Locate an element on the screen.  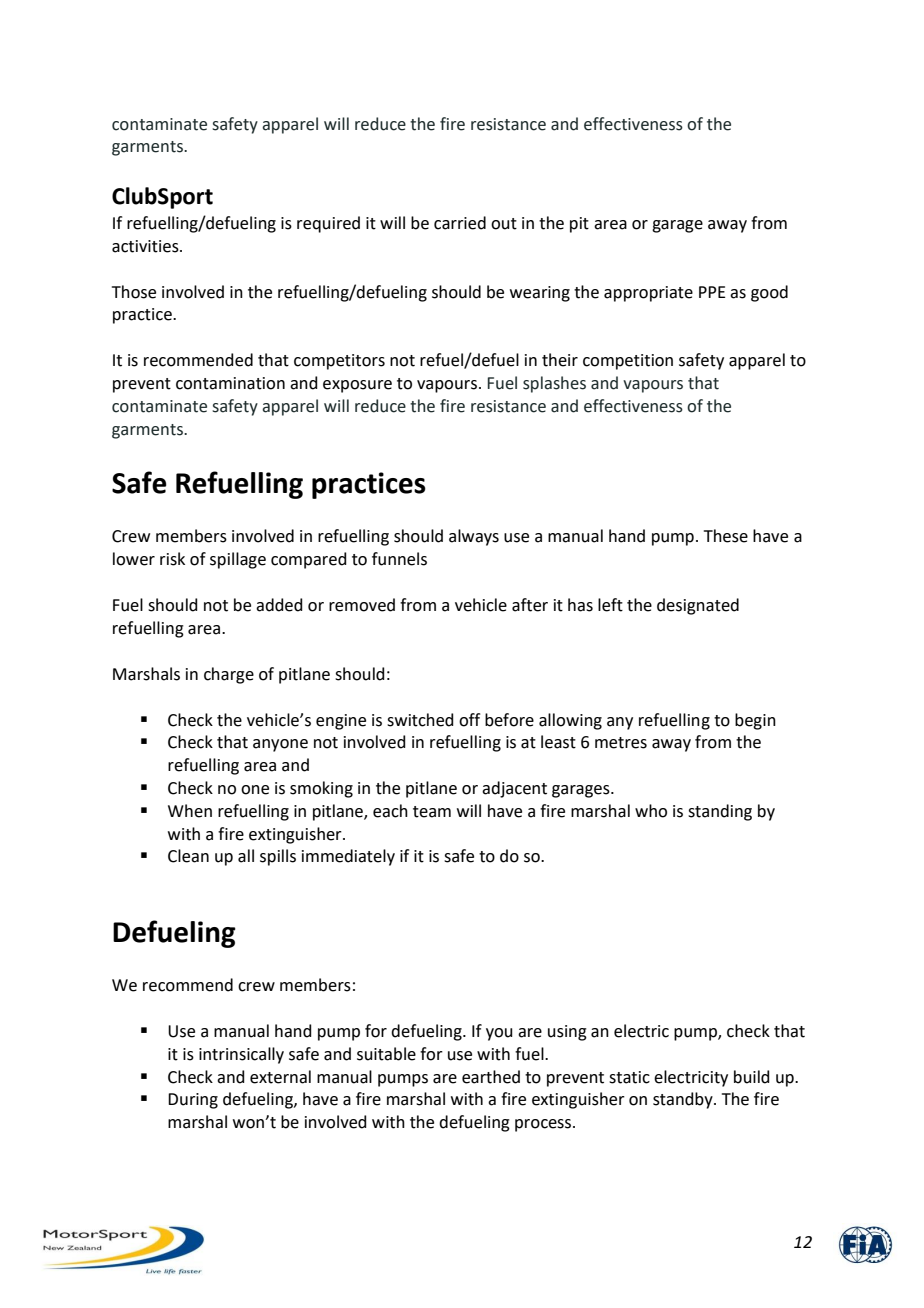
begin is located at coordinates (755, 721).
